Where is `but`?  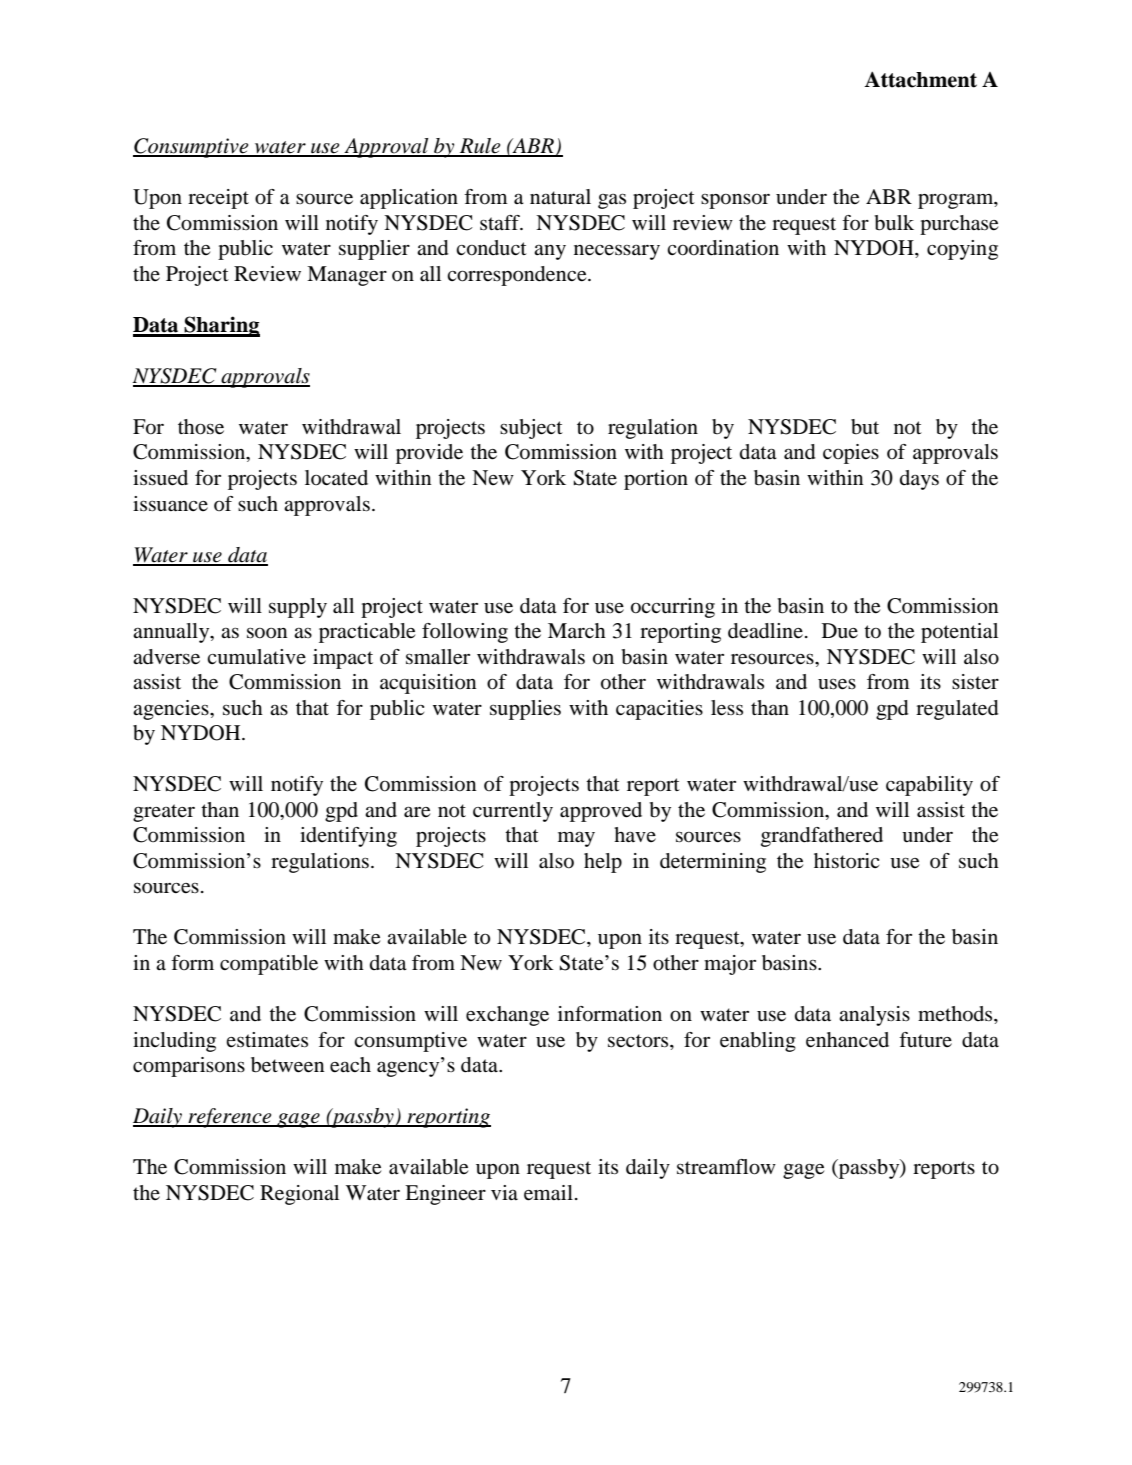 but is located at coordinates (865, 427).
